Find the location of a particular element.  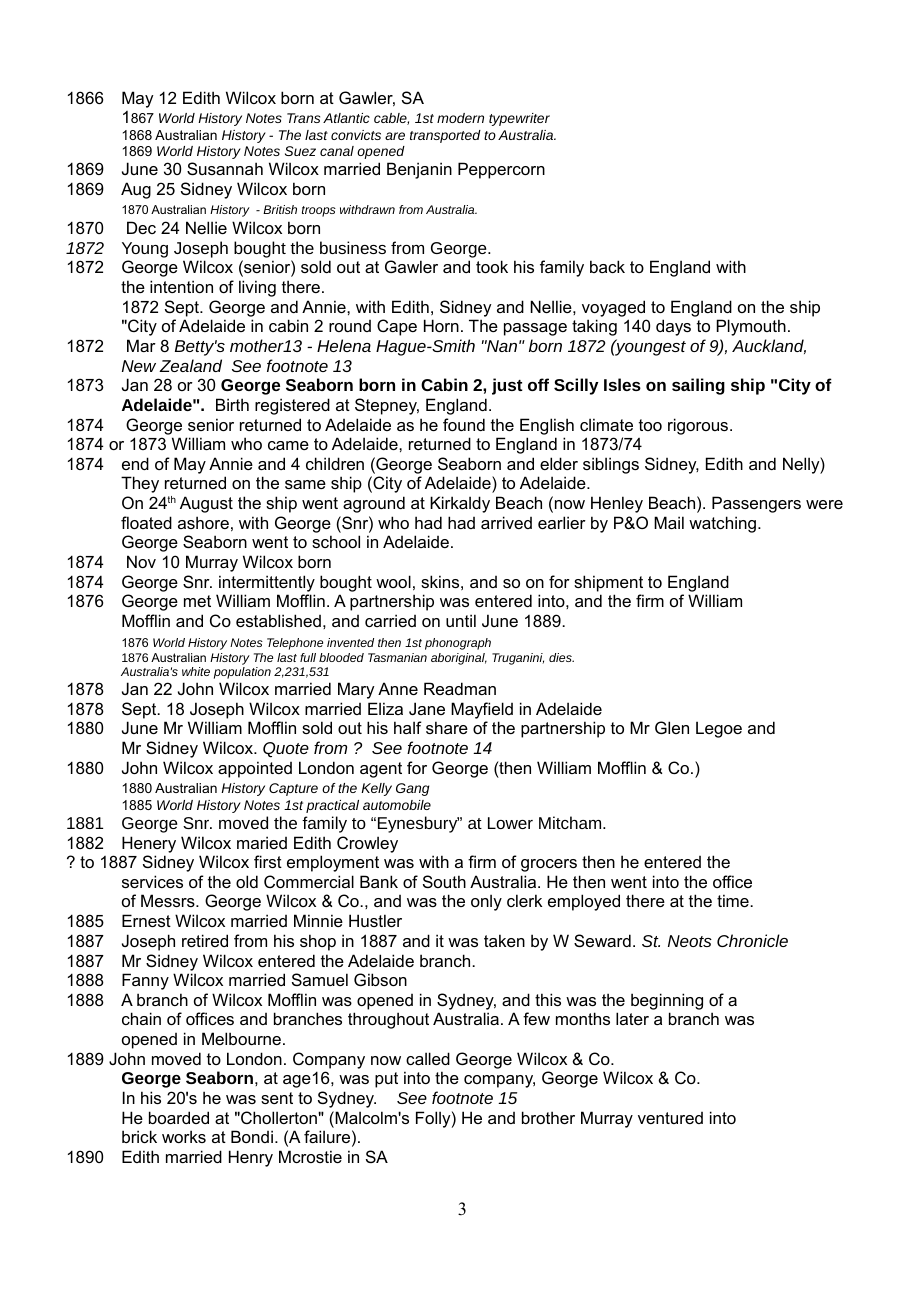

arrived is located at coordinates (506, 522).
